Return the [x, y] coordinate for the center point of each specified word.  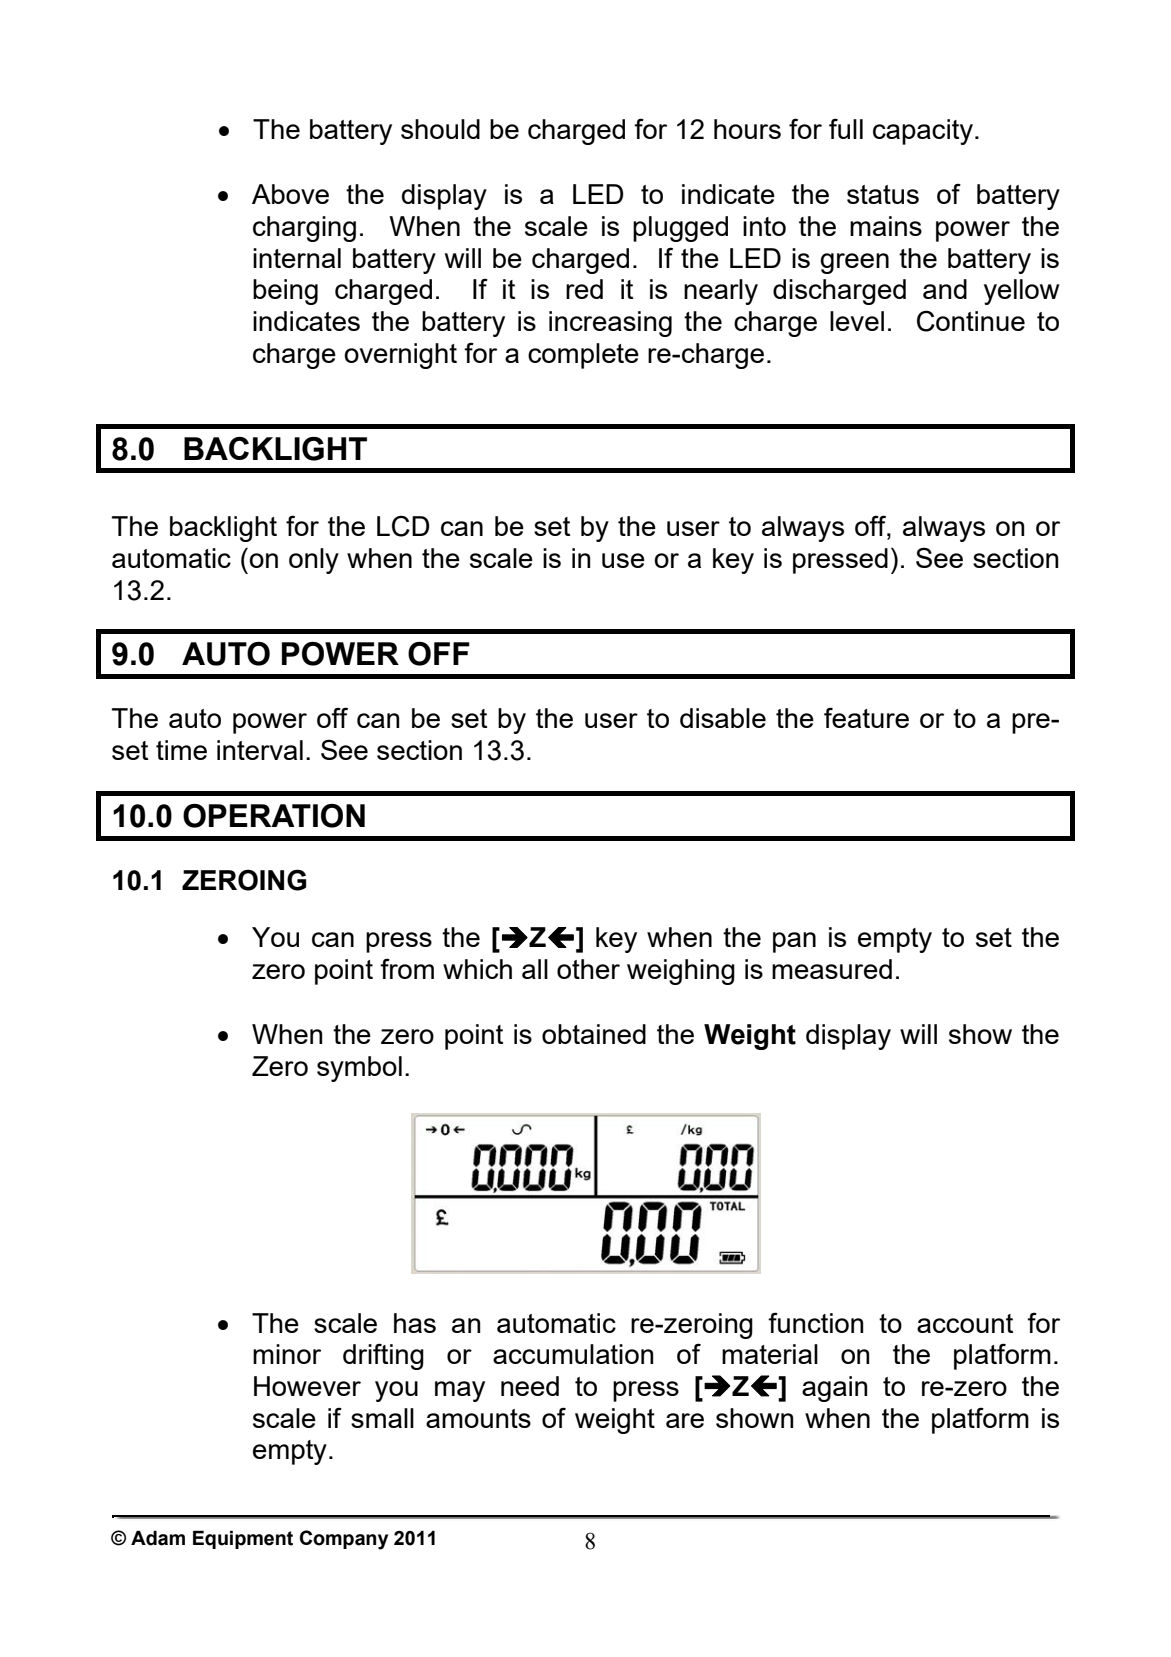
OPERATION [274, 816]
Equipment [243, 1539]
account [965, 1323]
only [314, 561]
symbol [359, 1069]
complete [583, 356]
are [685, 1420]
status [883, 194]
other [588, 969]
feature [866, 717]
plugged [680, 229]
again [835, 1389]
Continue [971, 321]
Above [290, 194]
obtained [594, 1034]
